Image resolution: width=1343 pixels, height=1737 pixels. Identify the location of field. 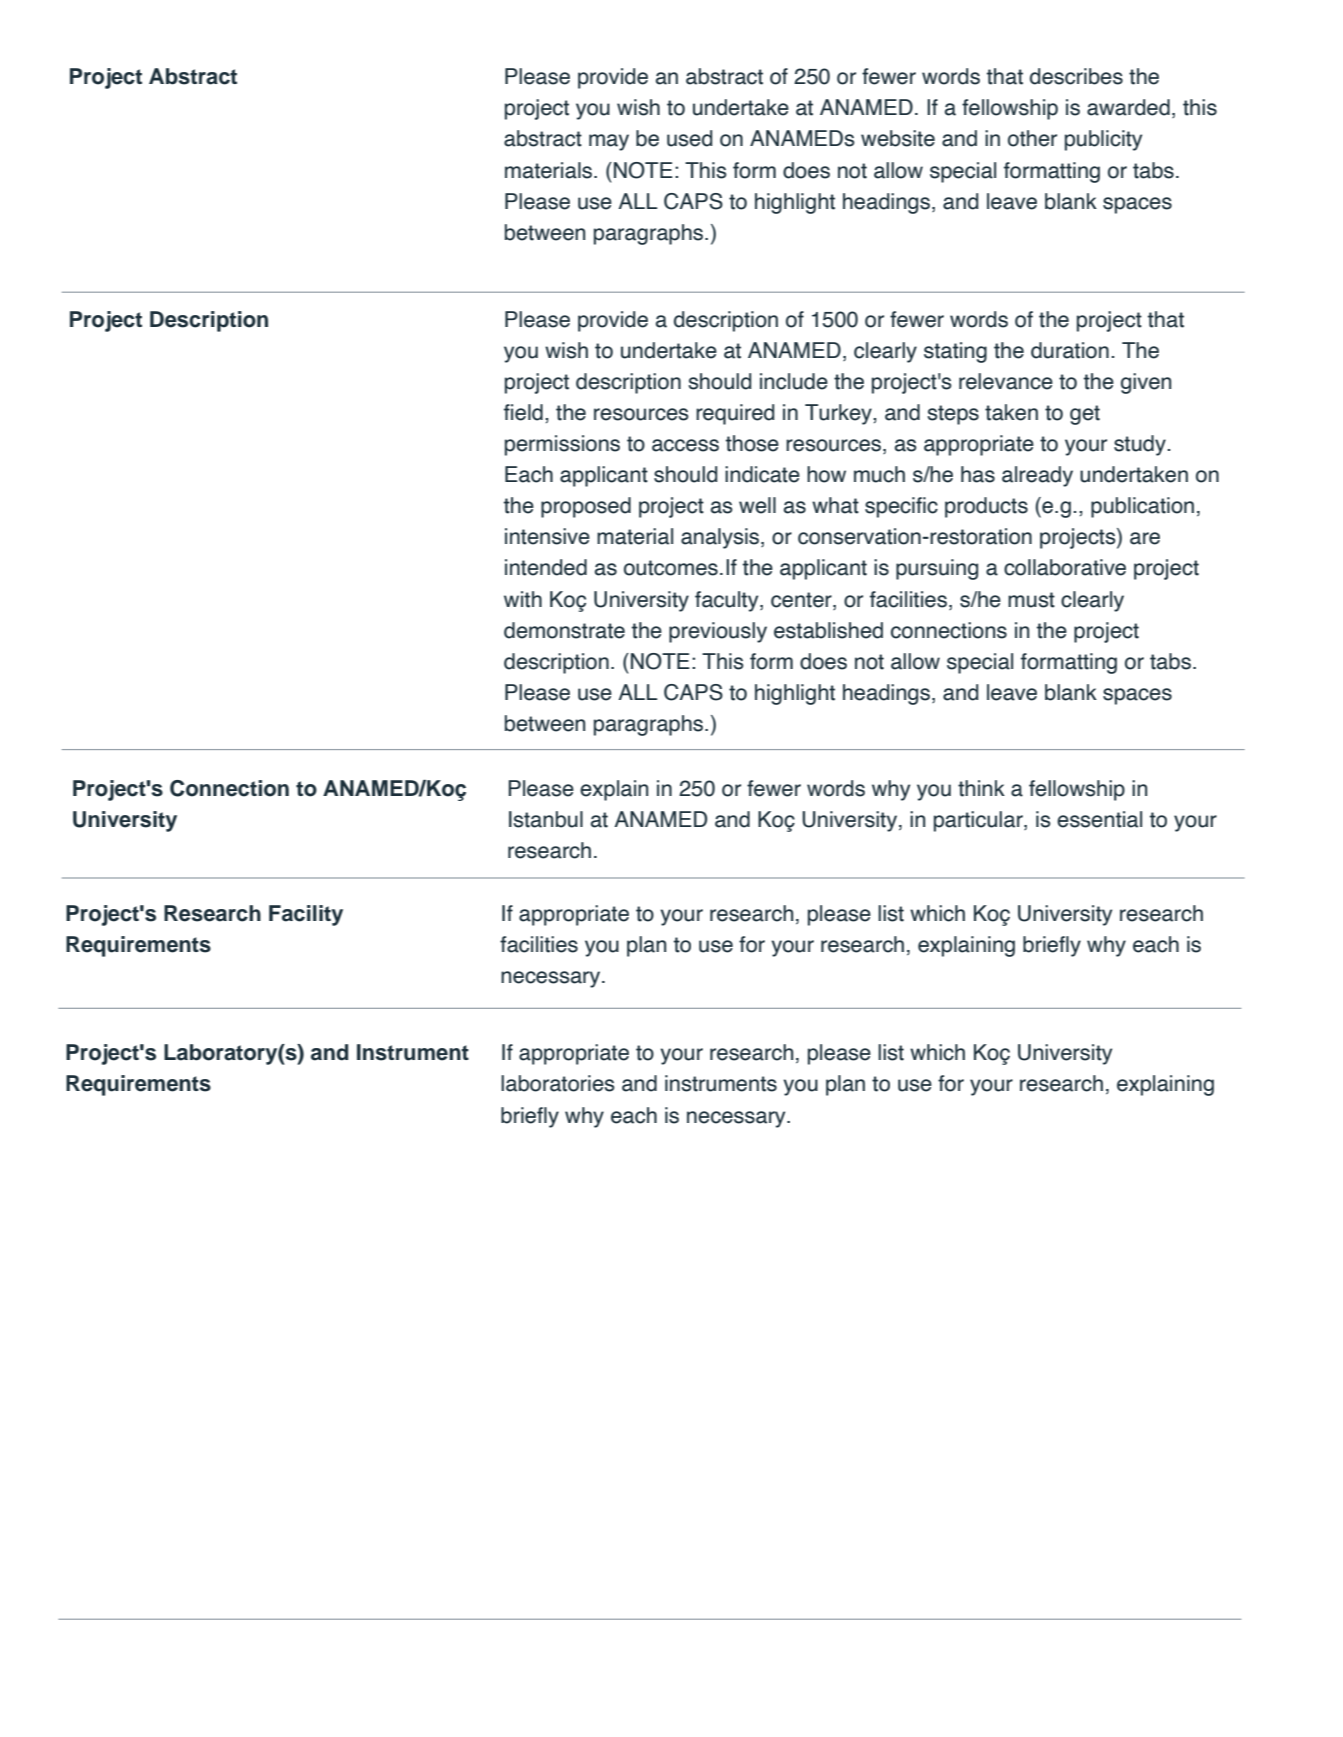
(523, 412).
